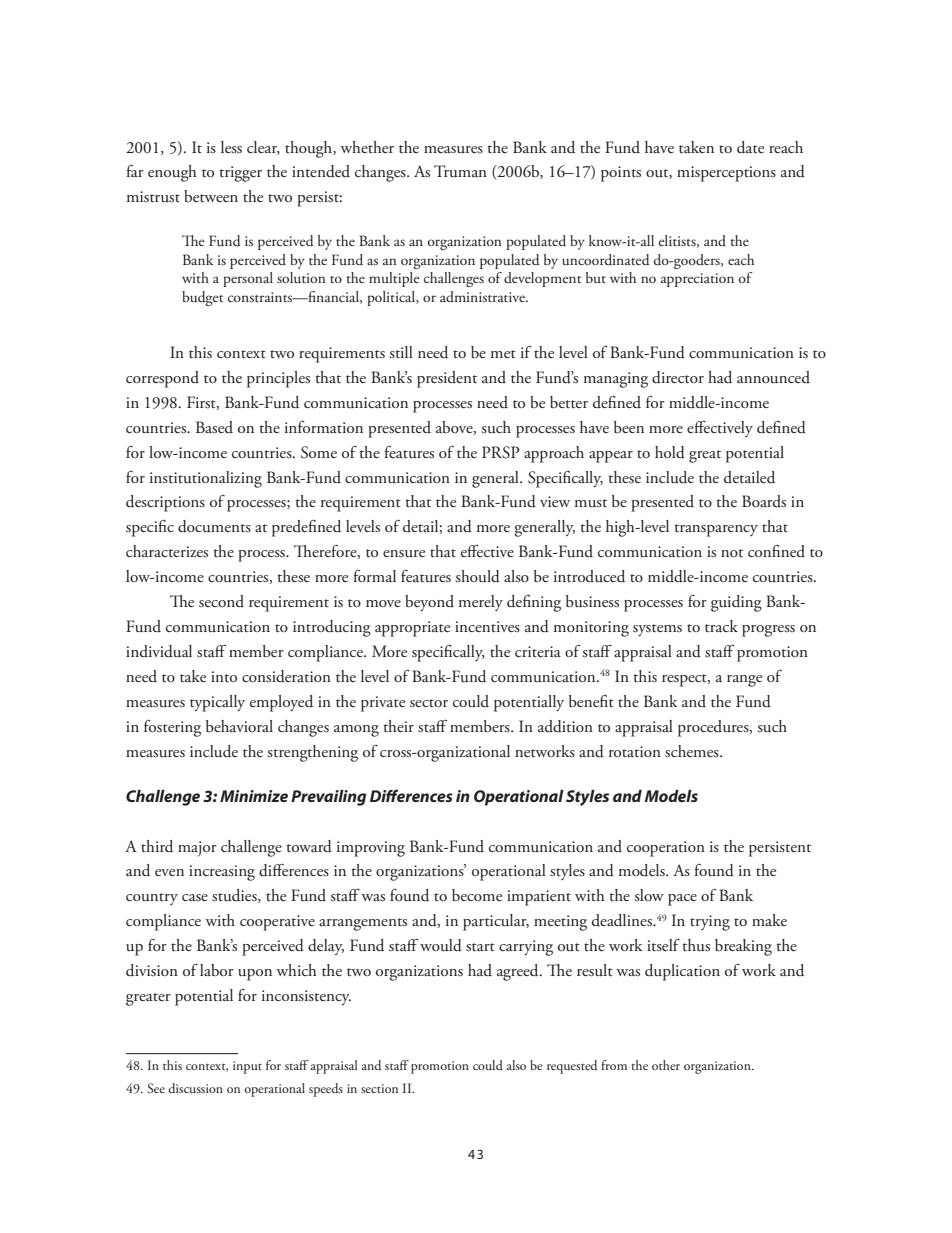 This screenshot has width=952, height=1233. Describe the element at coordinates (254, 796) in the screenshot. I see `Minimize` at that location.
